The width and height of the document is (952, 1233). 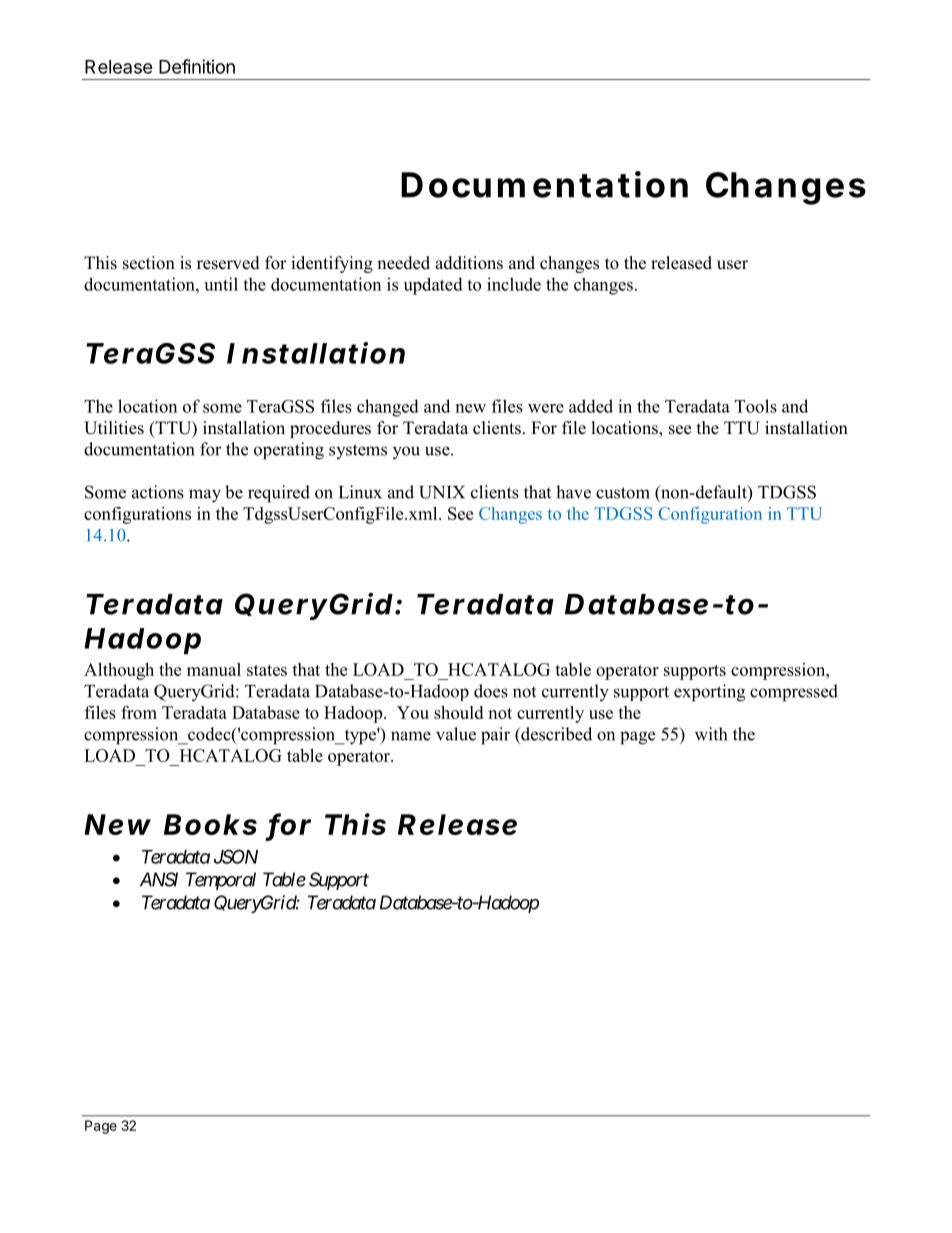 I want to click on Definition, so click(x=197, y=66).
